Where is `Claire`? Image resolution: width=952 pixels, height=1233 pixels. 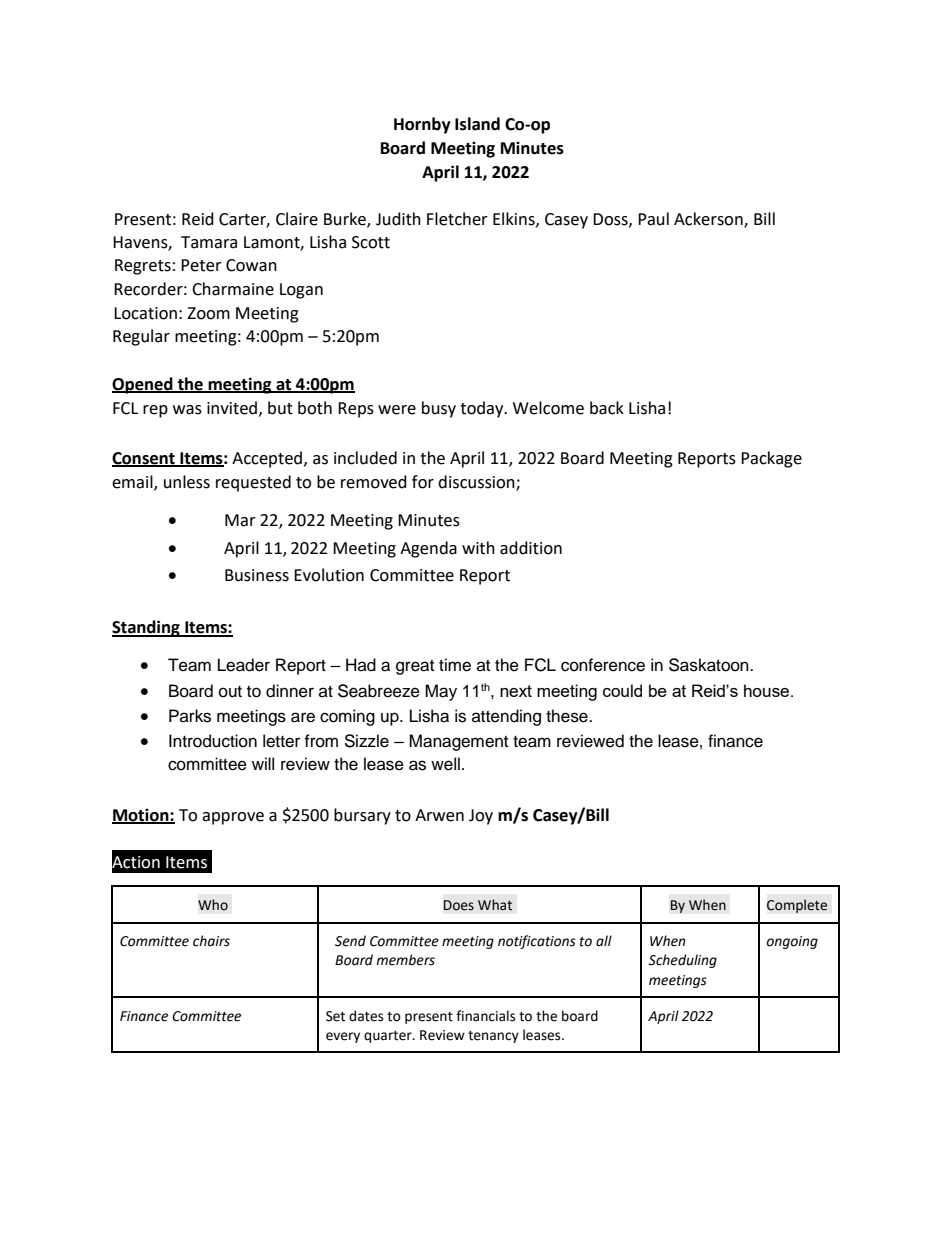
Claire is located at coordinates (297, 219).
